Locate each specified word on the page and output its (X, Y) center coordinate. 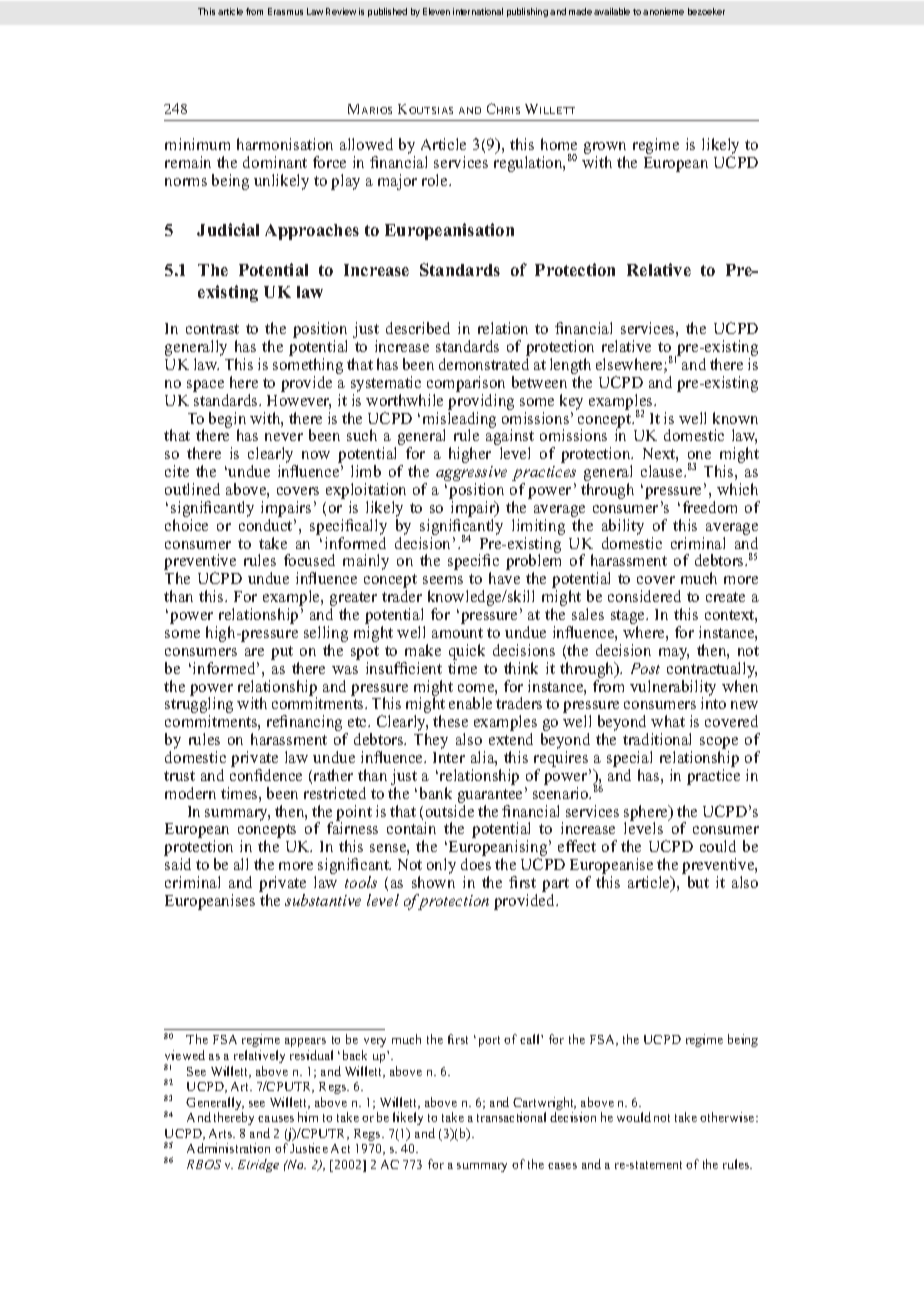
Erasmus (285, 11)
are (254, 652)
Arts (222, 1133)
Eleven (436, 11)
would (634, 1117)
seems (443, 580)
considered (644, 596)
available (612, 11)
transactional (511, 1117)
